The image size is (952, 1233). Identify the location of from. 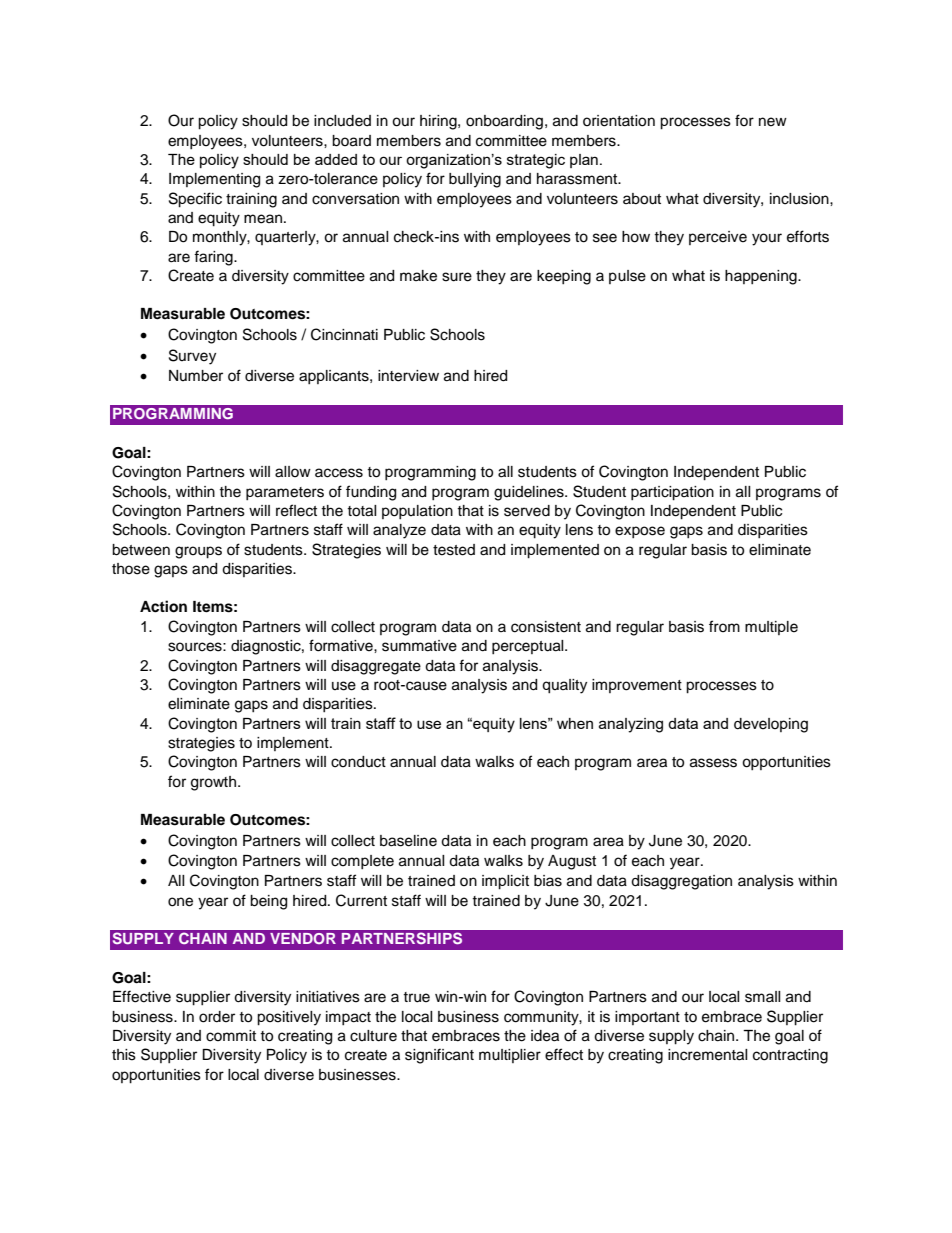
(724, 626).
